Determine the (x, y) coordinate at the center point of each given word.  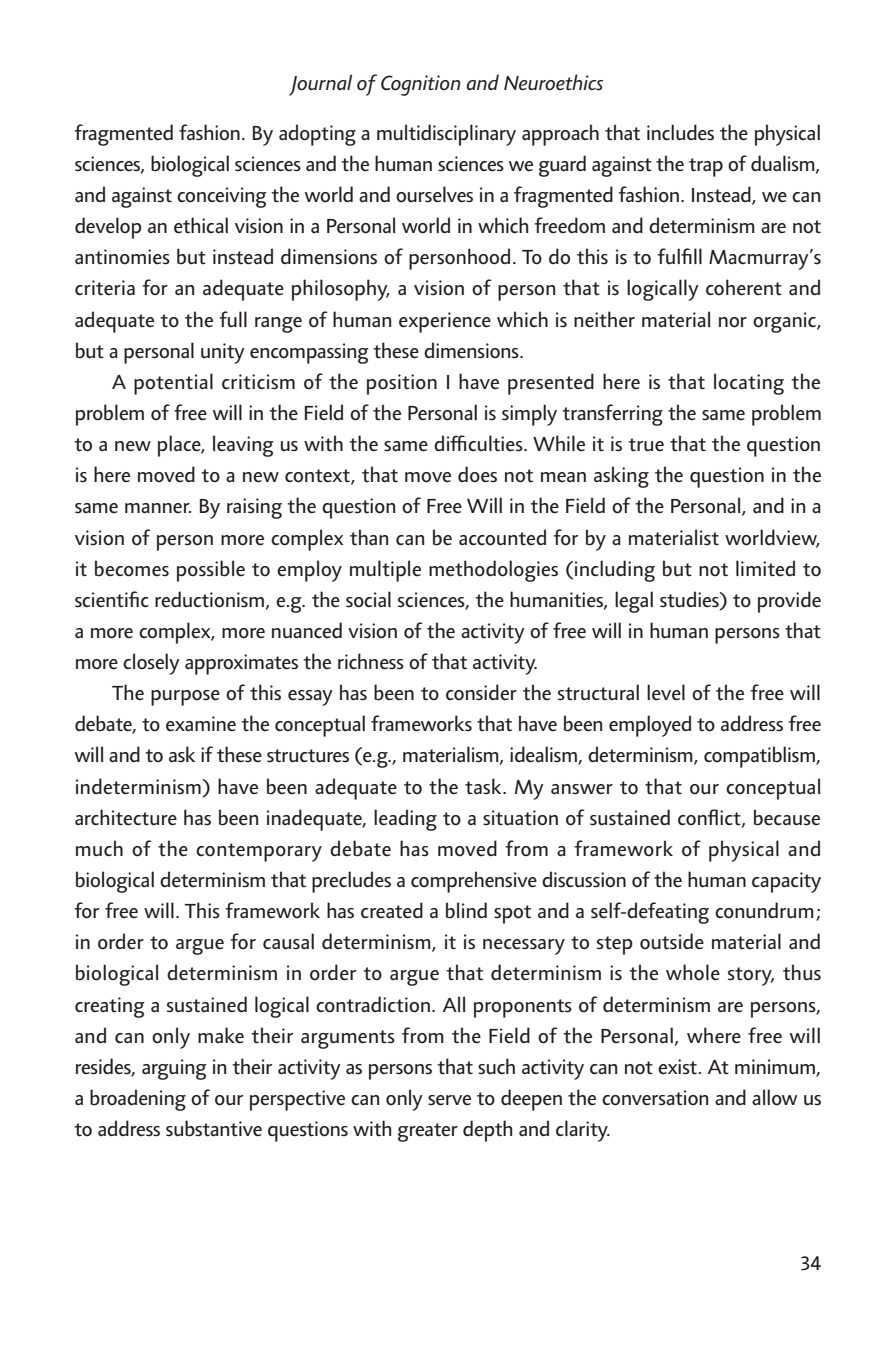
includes (680, 132)
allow (774, 1097)
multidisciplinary (446, 135)
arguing (174, 1069)
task (484, 786)
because (787, 817)
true (646, 445)
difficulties (479, 443)
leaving (243, 446)
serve (449, 1100)
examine (201, 724)
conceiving (222, 197)
